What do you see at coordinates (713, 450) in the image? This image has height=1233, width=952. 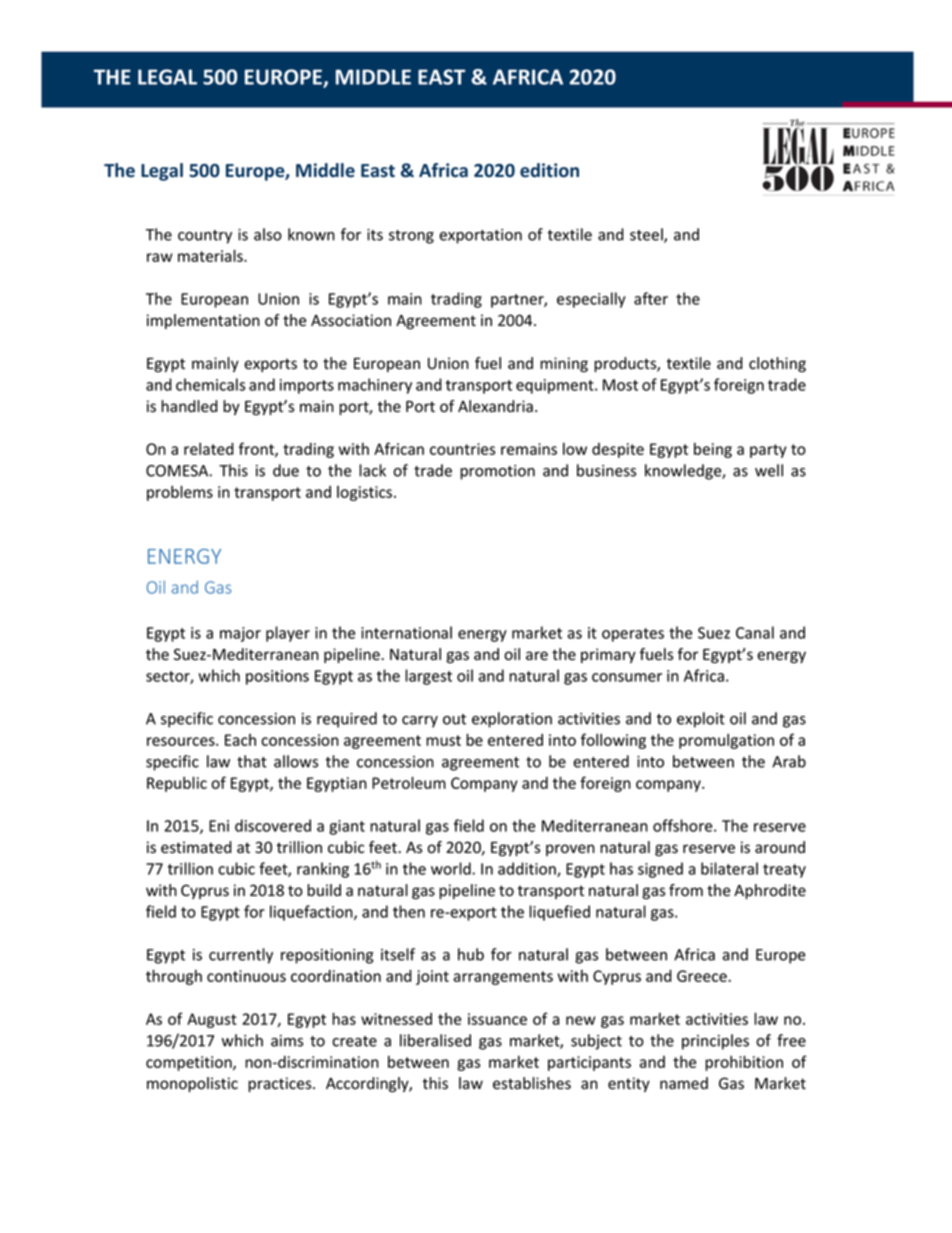 I see `being` at bounding box center [713, 450].
